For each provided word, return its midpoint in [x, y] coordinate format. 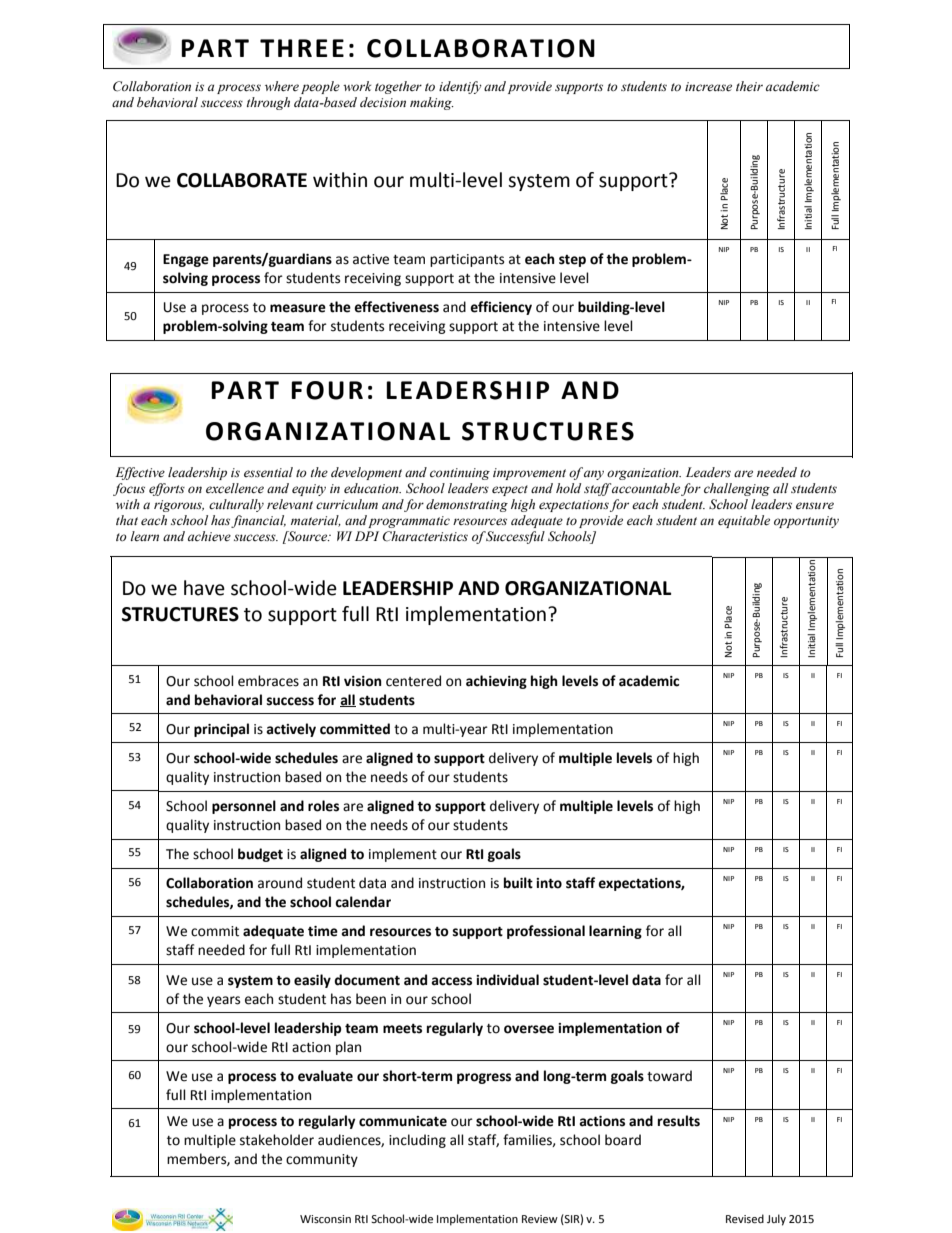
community [322, 1160]
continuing [460, 474]
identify [460, 87]
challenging [737, 489]
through [268, 103]
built [518, 883]
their [749, 86]
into [549, 883]
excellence [235, 488]
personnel [244, 807]
